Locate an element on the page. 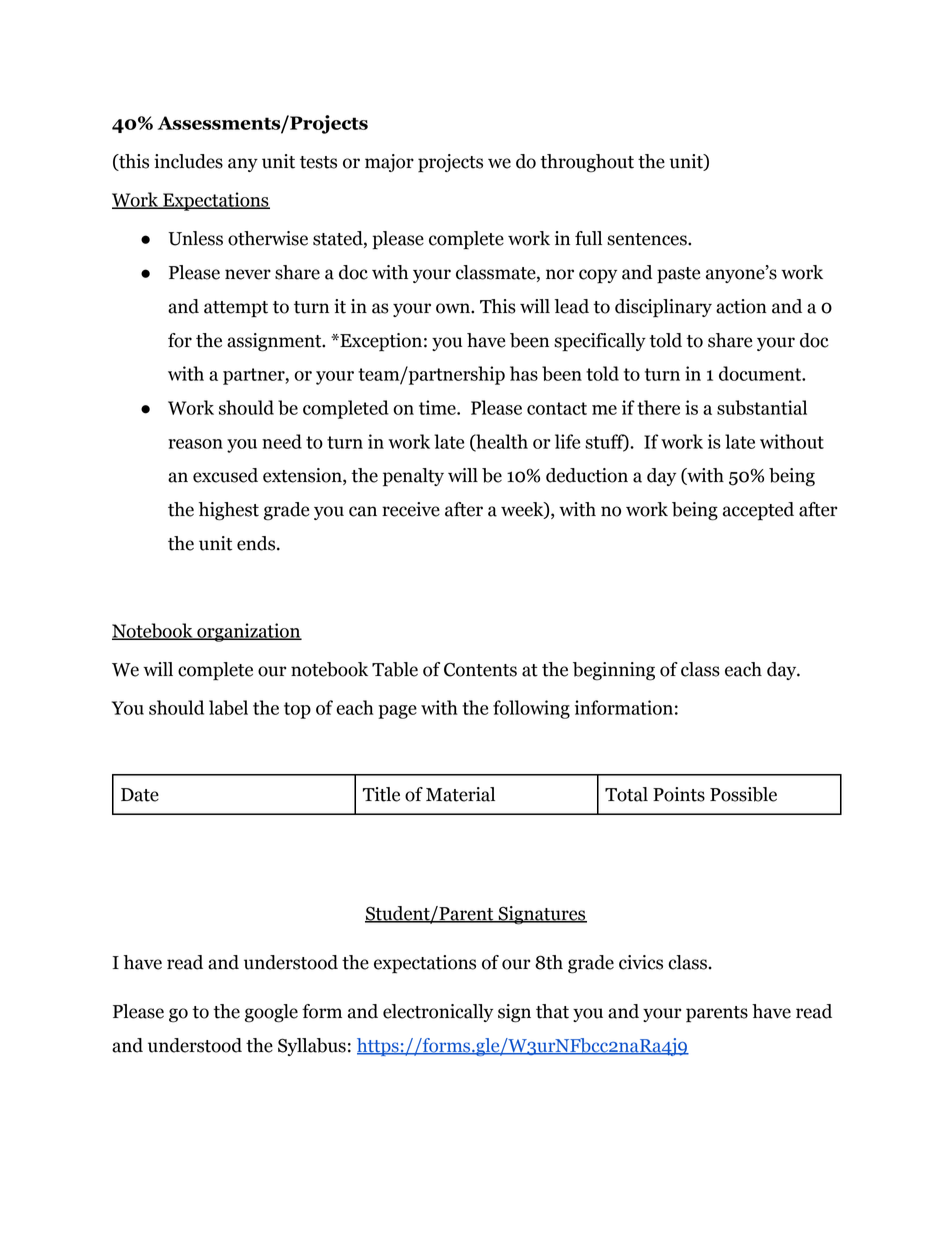 Image resolution: width=952 pixels, height=1233 pixels. includes is located at coordinates (188, 161).
